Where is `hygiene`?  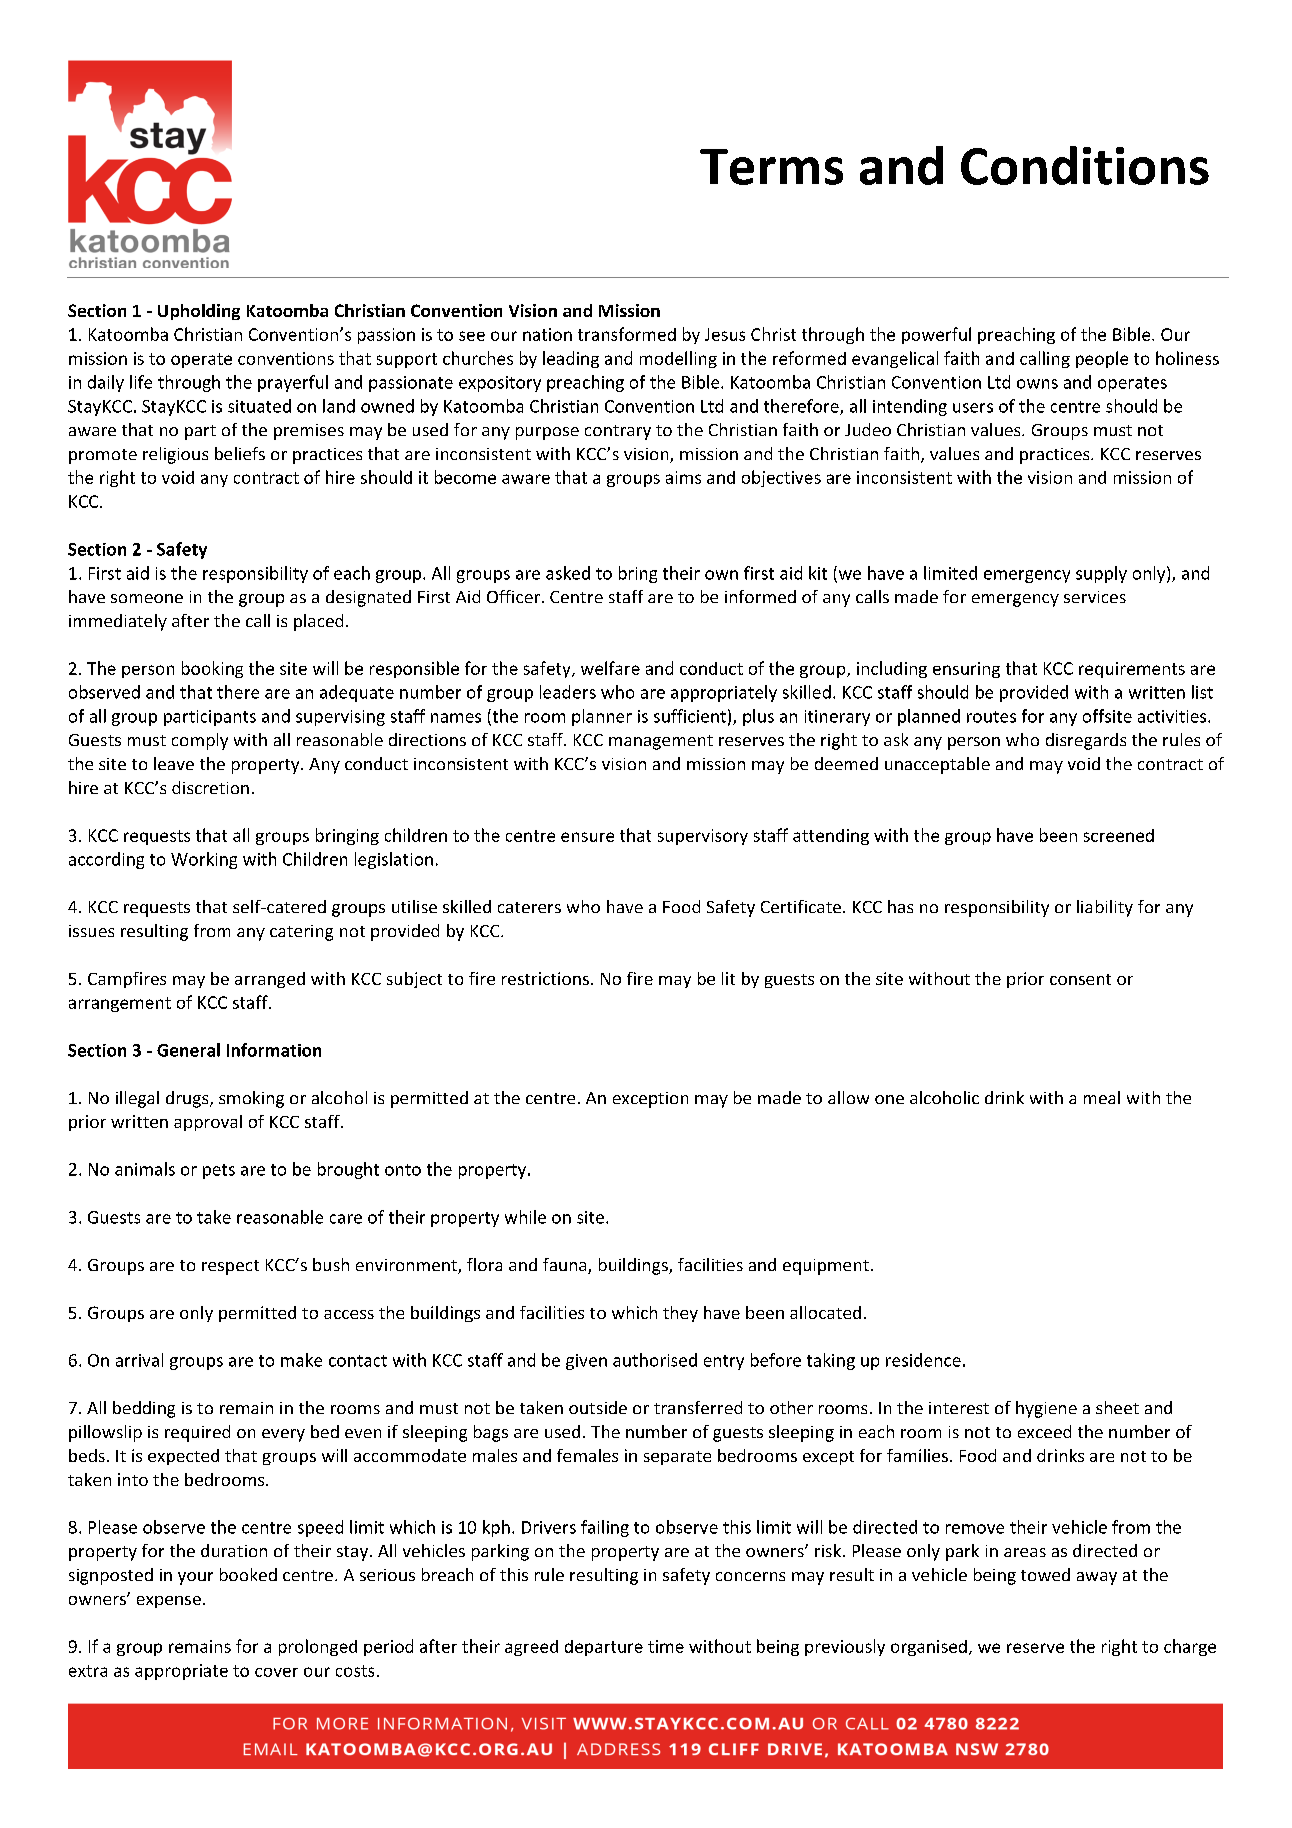
hygiene is located at coordinates (1046, 1409).
